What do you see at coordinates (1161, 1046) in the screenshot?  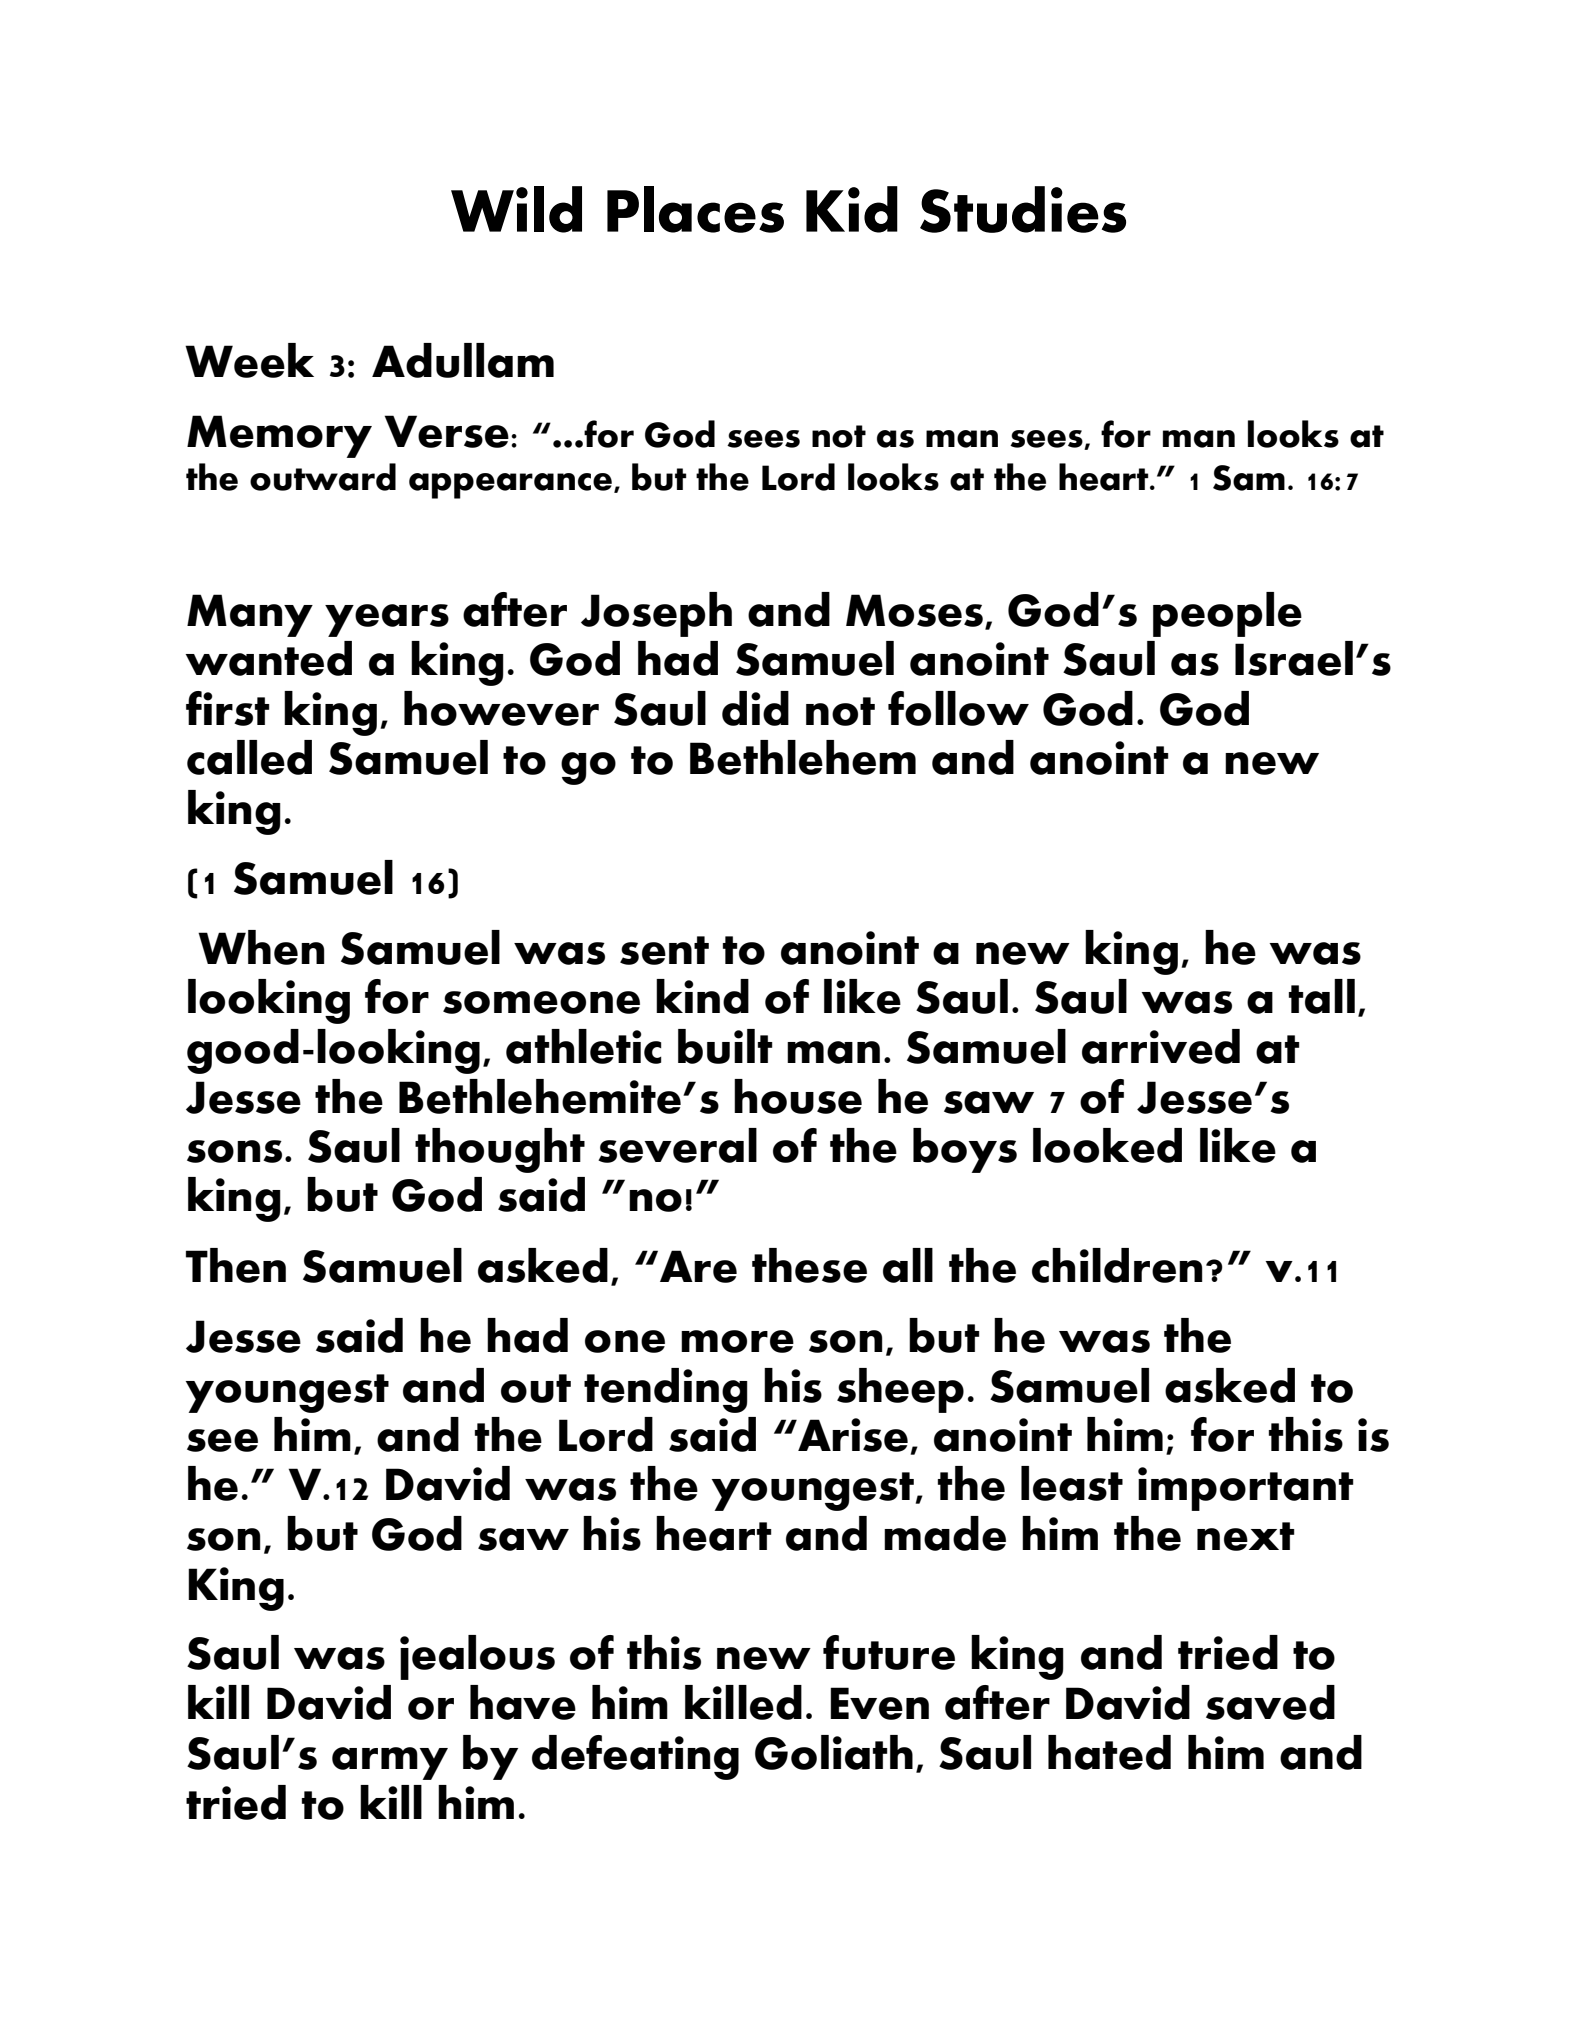 I see `arrived` at bounding box center [1161, 1046].
